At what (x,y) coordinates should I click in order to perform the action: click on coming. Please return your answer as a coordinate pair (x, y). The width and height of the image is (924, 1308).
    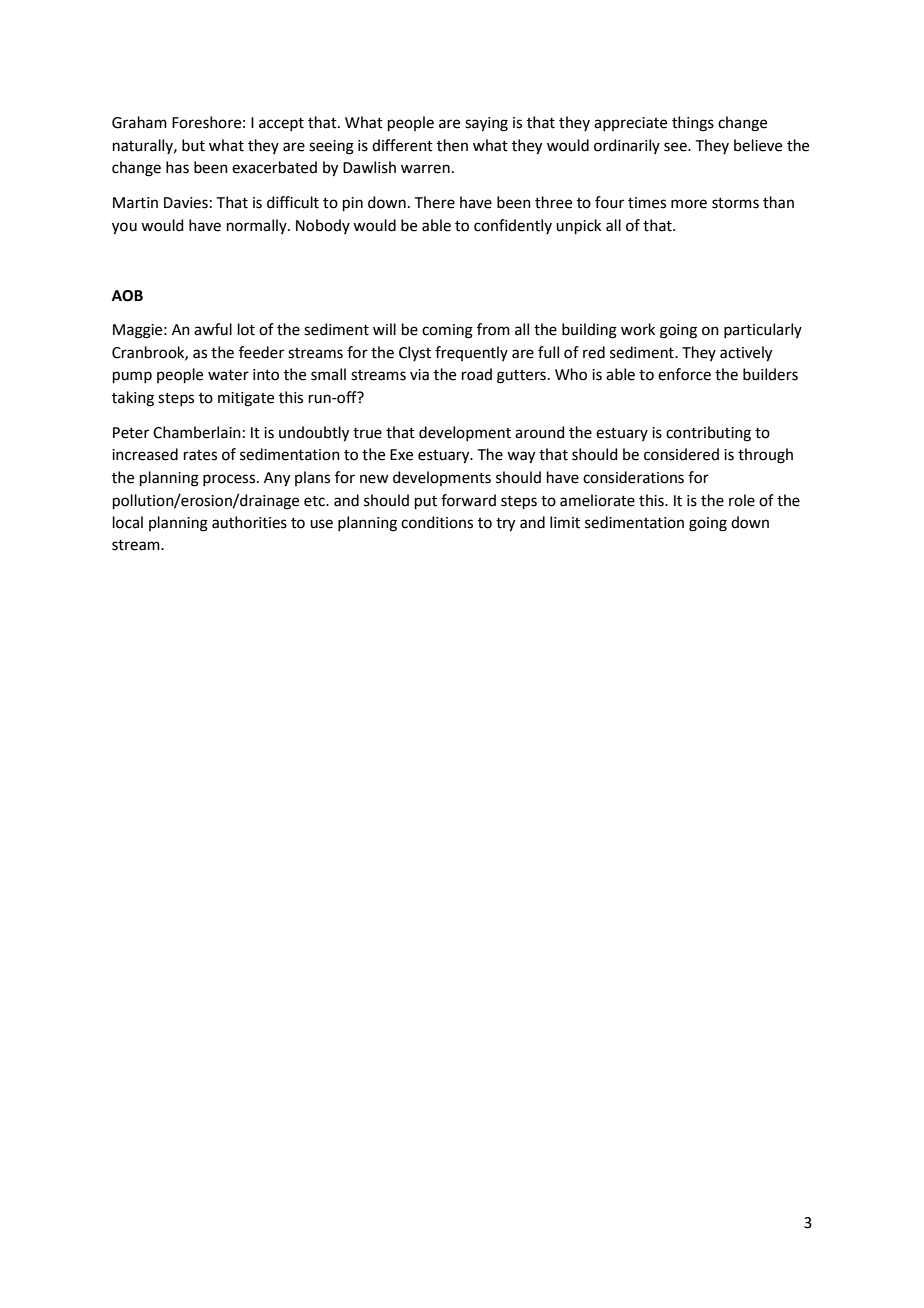
    Looking at the image, I should click on (447, 331).
